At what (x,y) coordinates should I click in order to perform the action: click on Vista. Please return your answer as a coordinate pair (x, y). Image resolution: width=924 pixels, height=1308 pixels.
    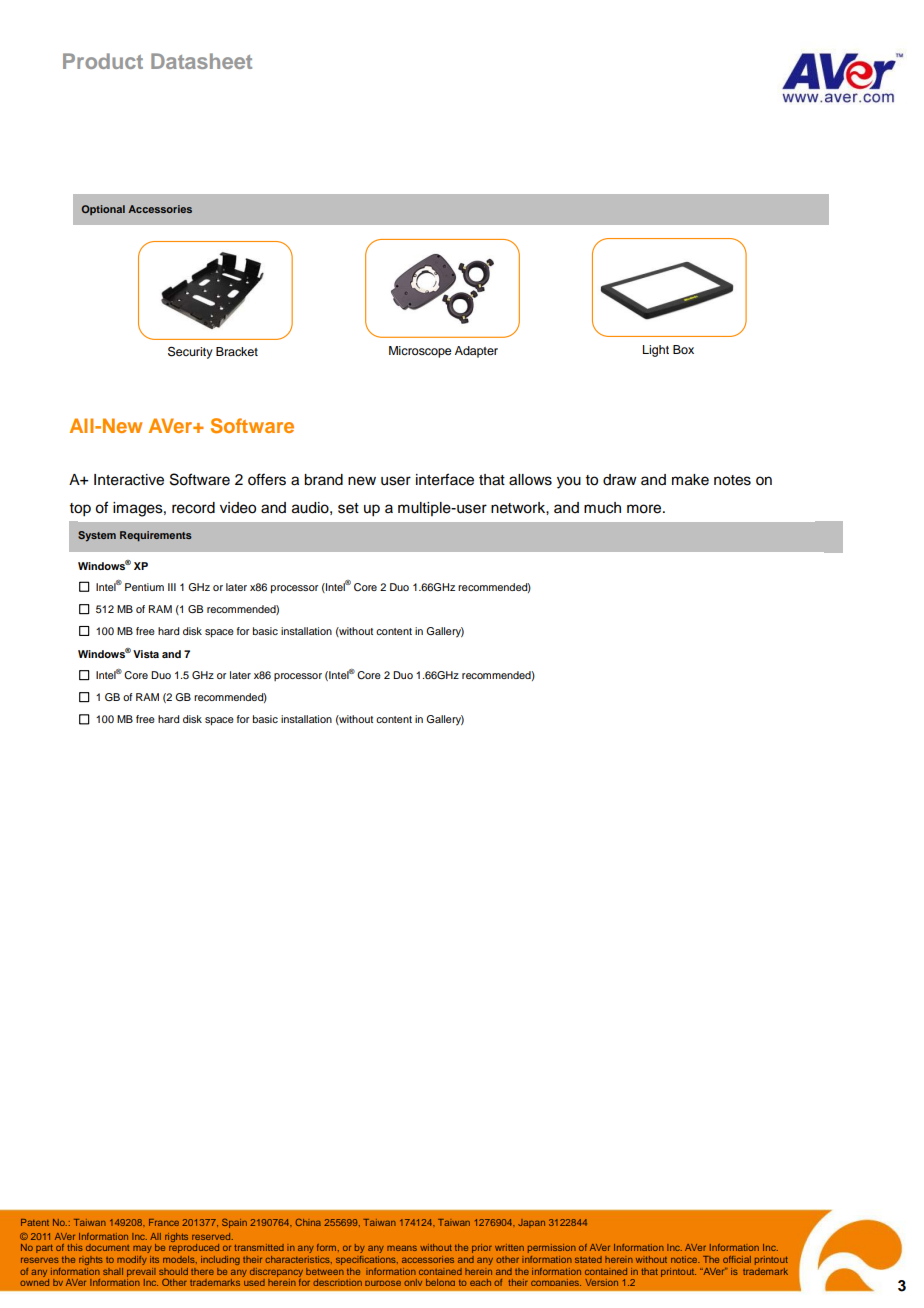
    Looking at the image, I should click on (146, 654).
